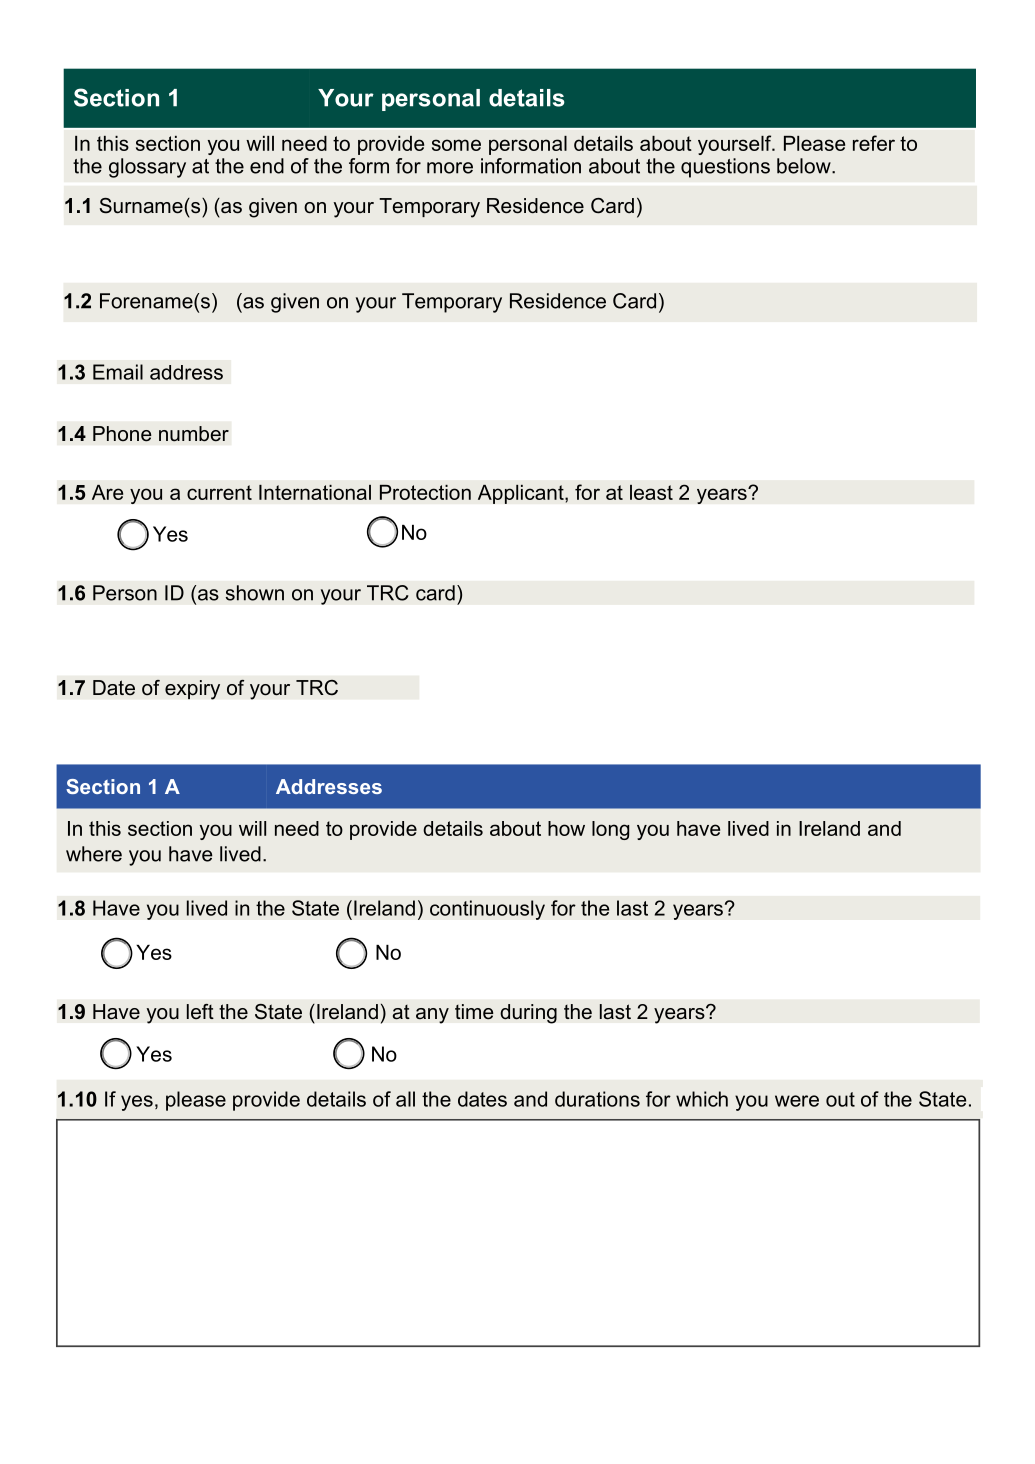  Describe the element at coordinates (610, 830) in the document. I see `long` at that location.
